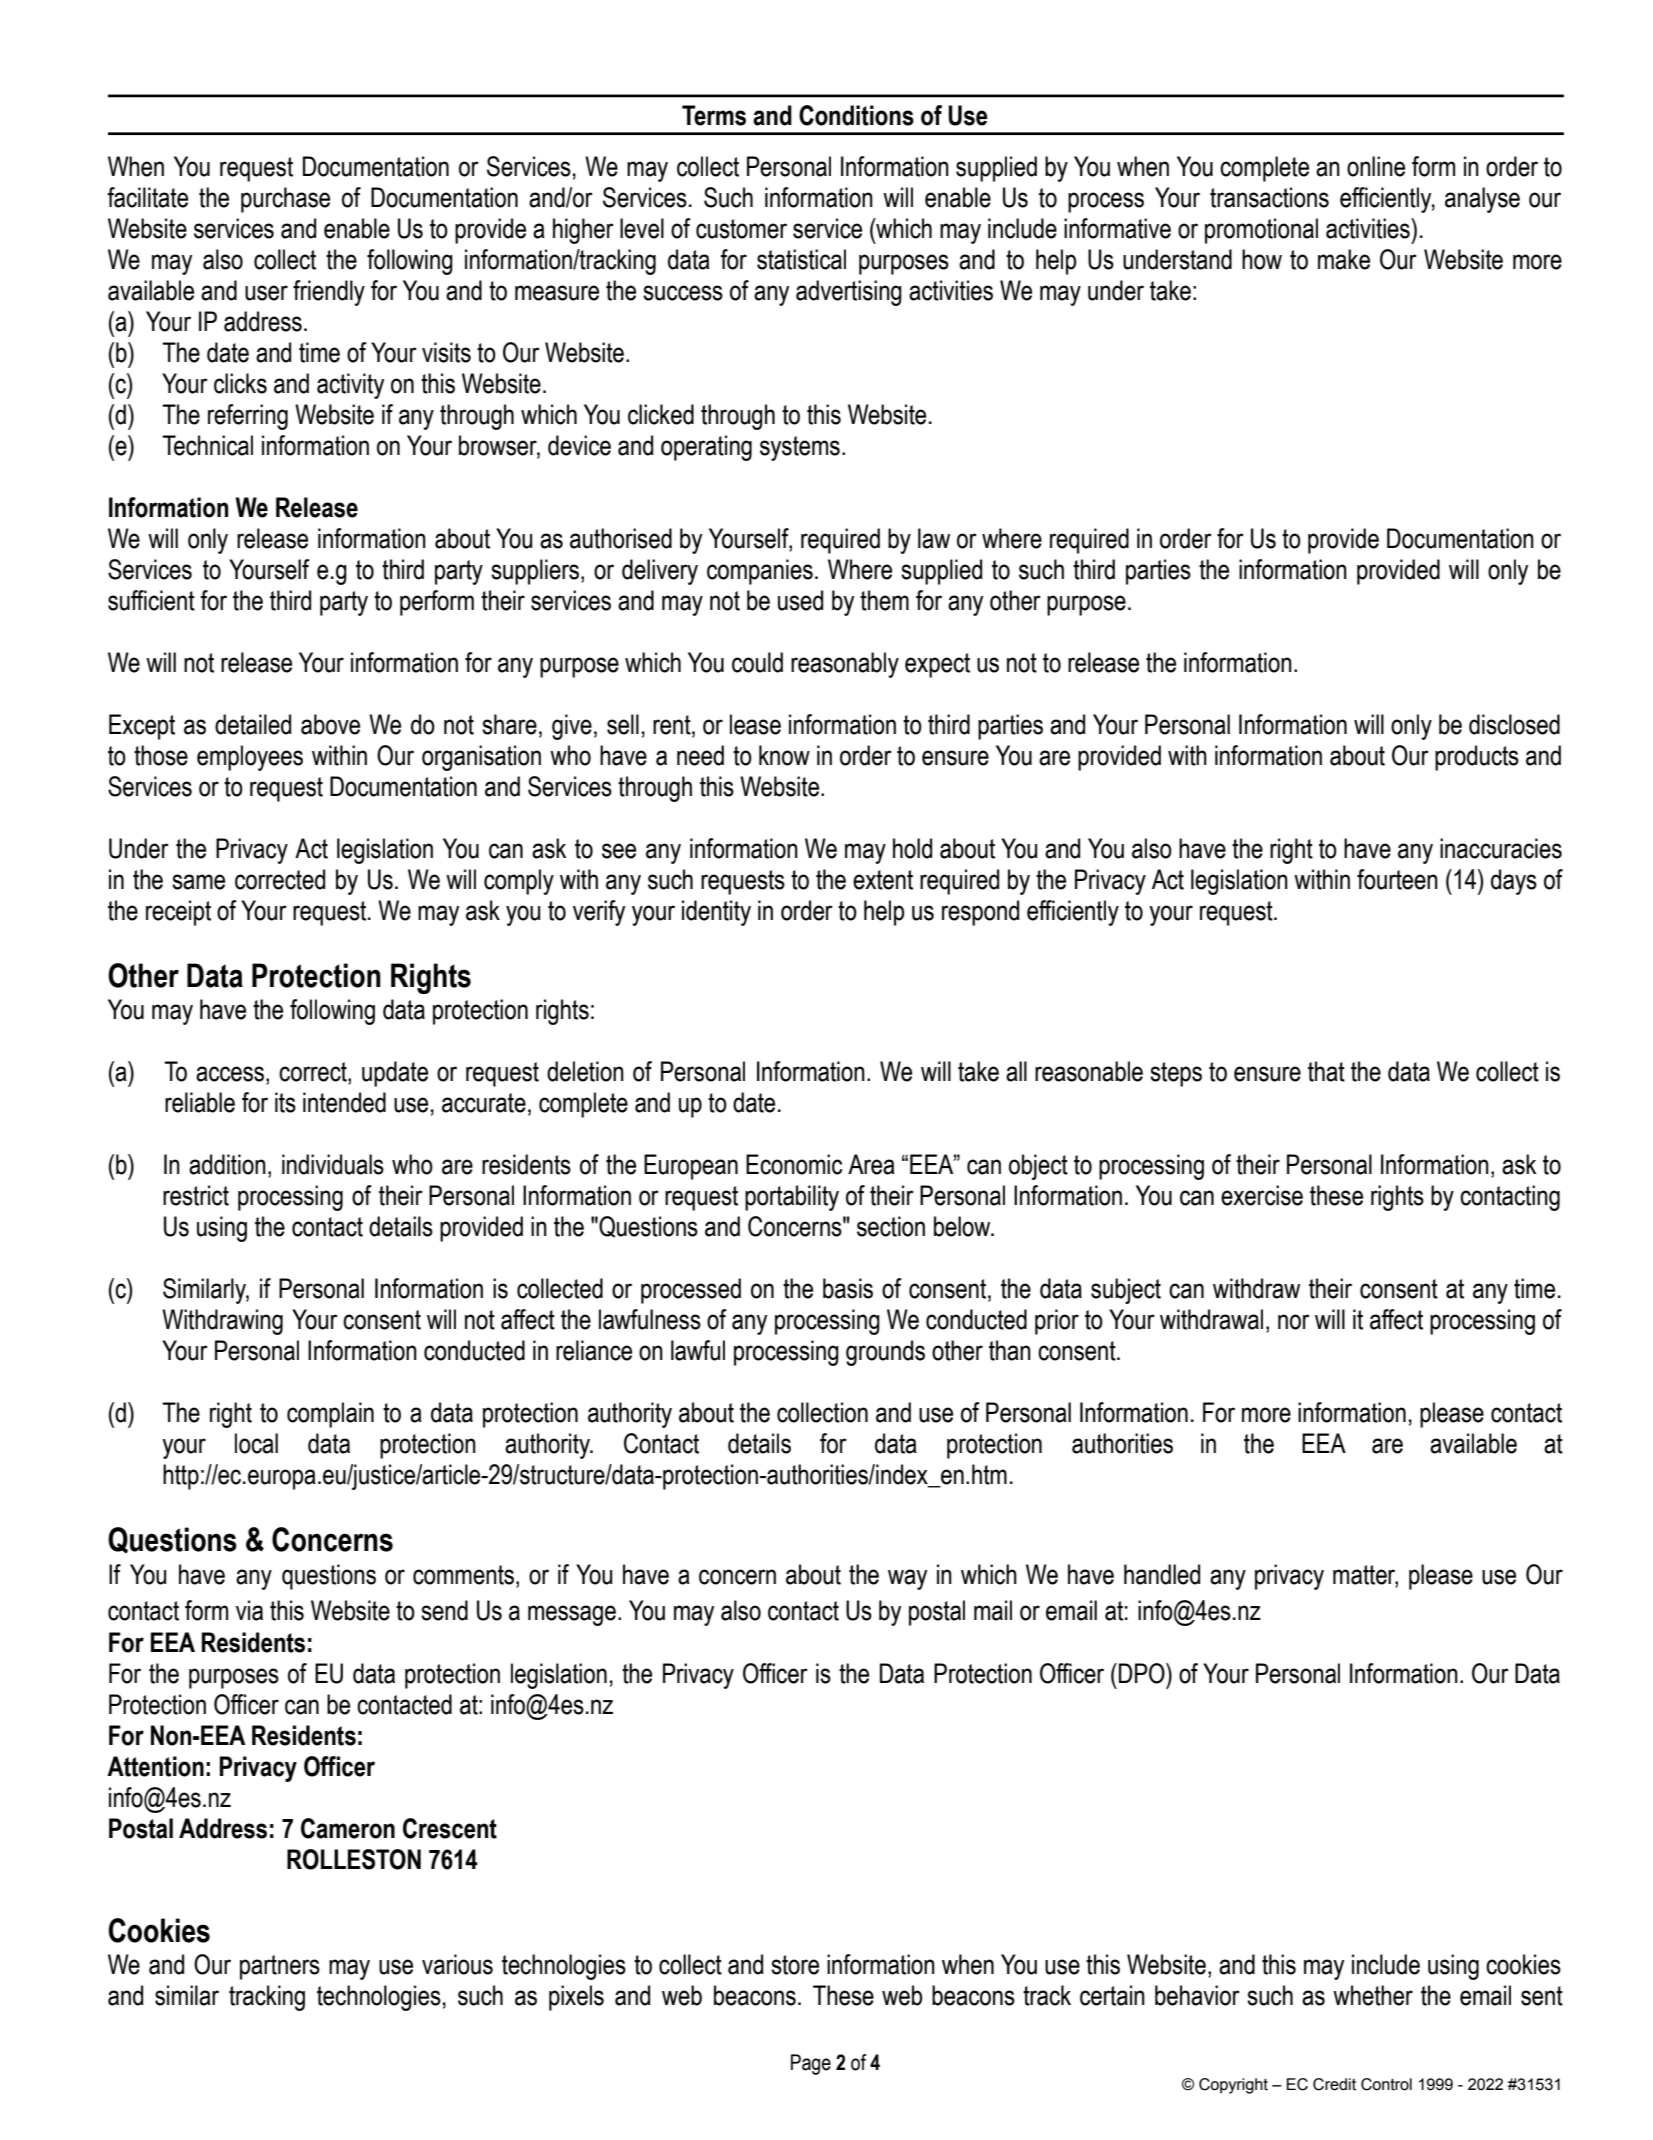 The height and width of the screenshot is (2140, 1653). I want to click on that, so click(1326, 1071).
